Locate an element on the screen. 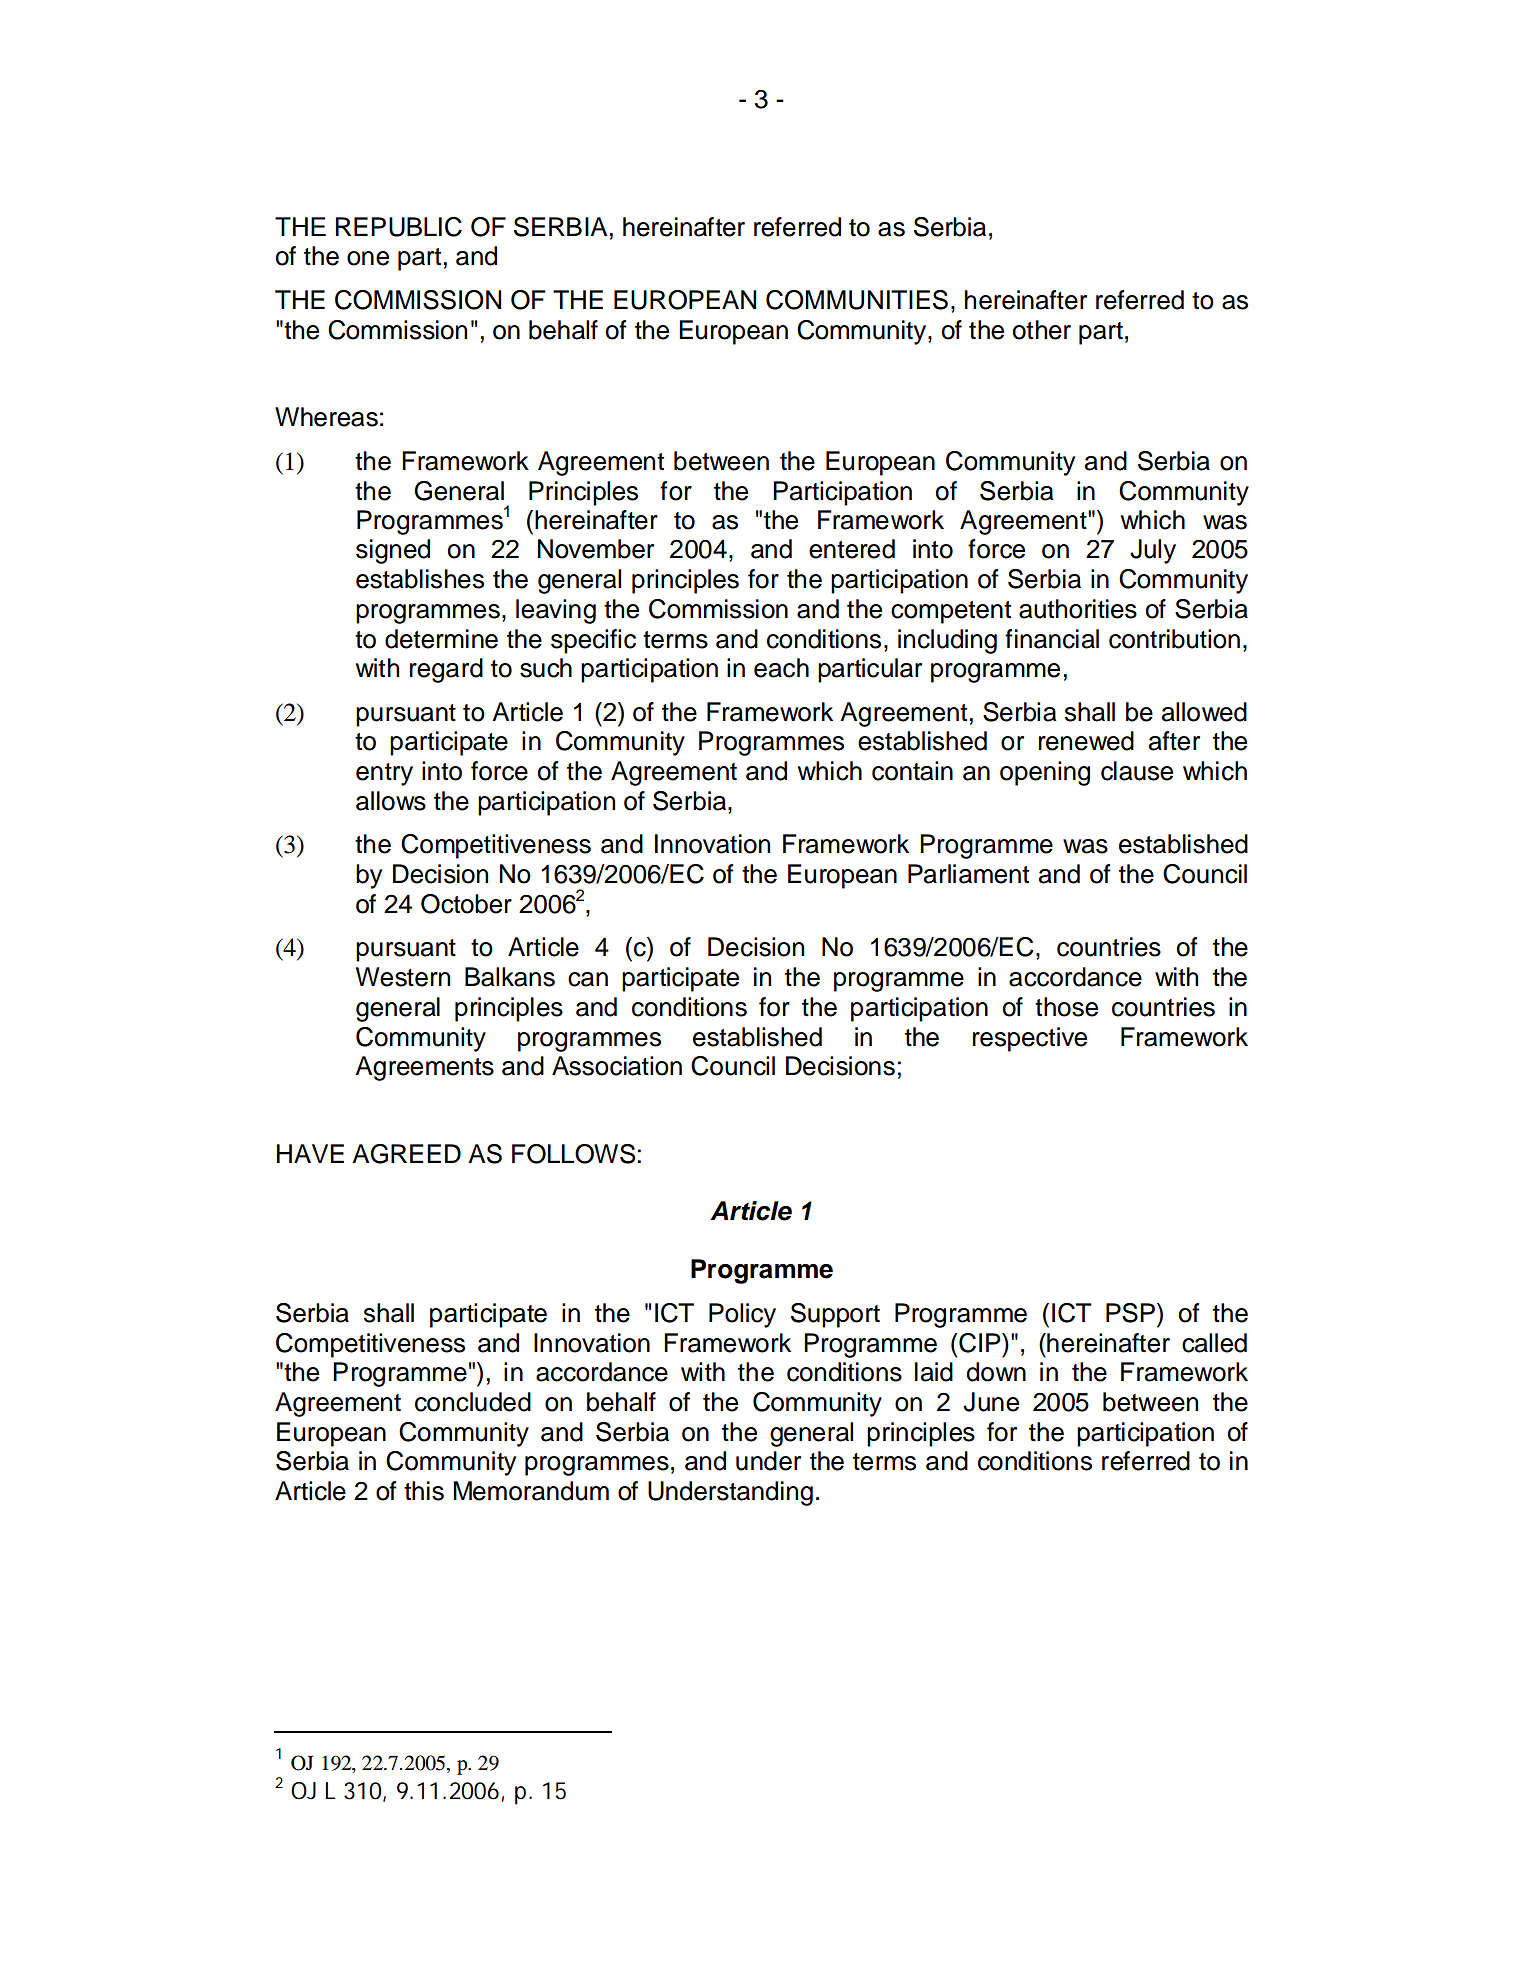 The width and height of the screenshot is (1526, 1975). entered is located at coordinates (852, 549).
